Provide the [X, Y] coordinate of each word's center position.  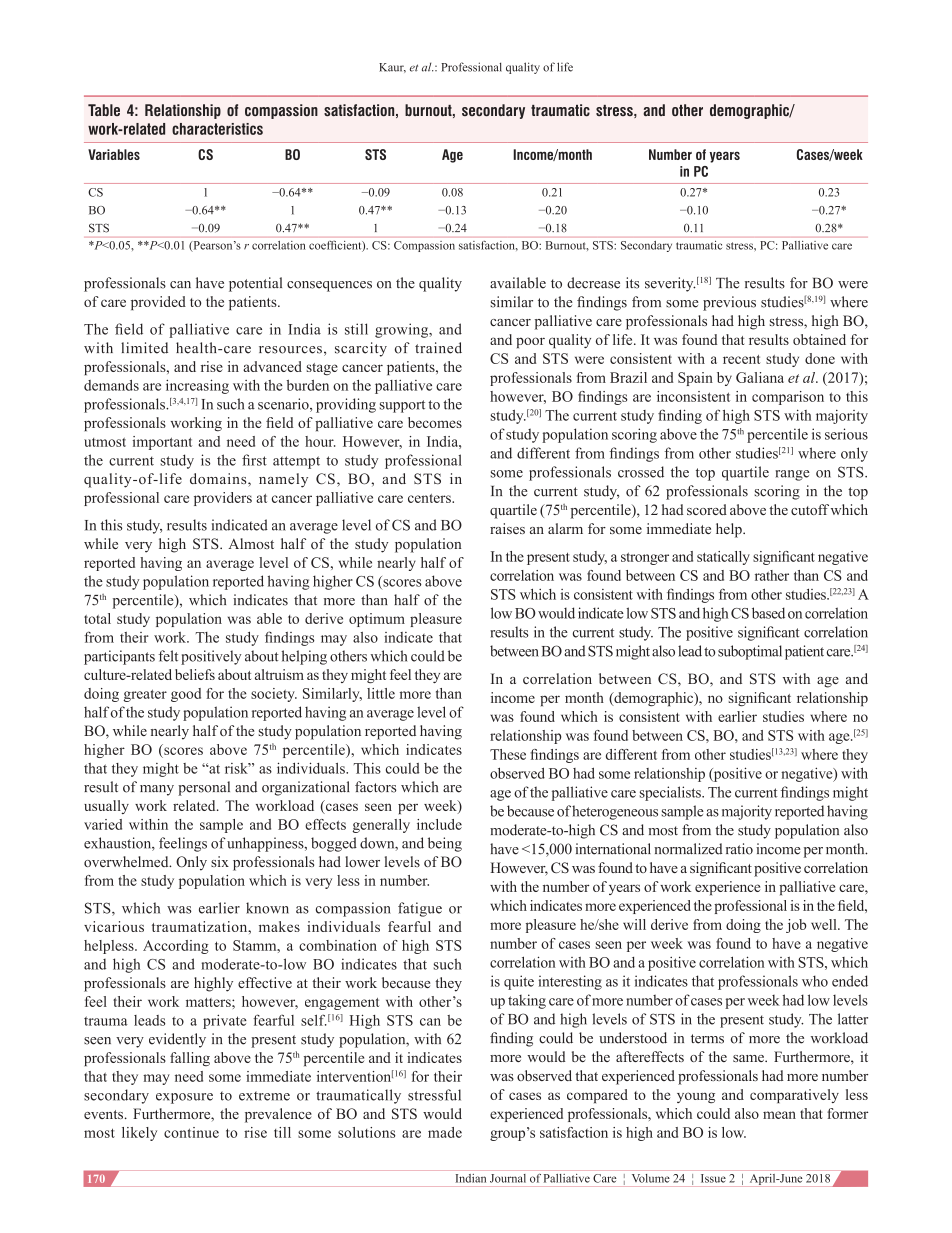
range [792, 475]
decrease [593, 283]
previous [729, 303]
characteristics [217, 129]
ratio [739, 849]
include [439, 824]
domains [219, 480]
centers [430, 498]
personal [204, 788]
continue [191, 1132]
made [445, 1132]
